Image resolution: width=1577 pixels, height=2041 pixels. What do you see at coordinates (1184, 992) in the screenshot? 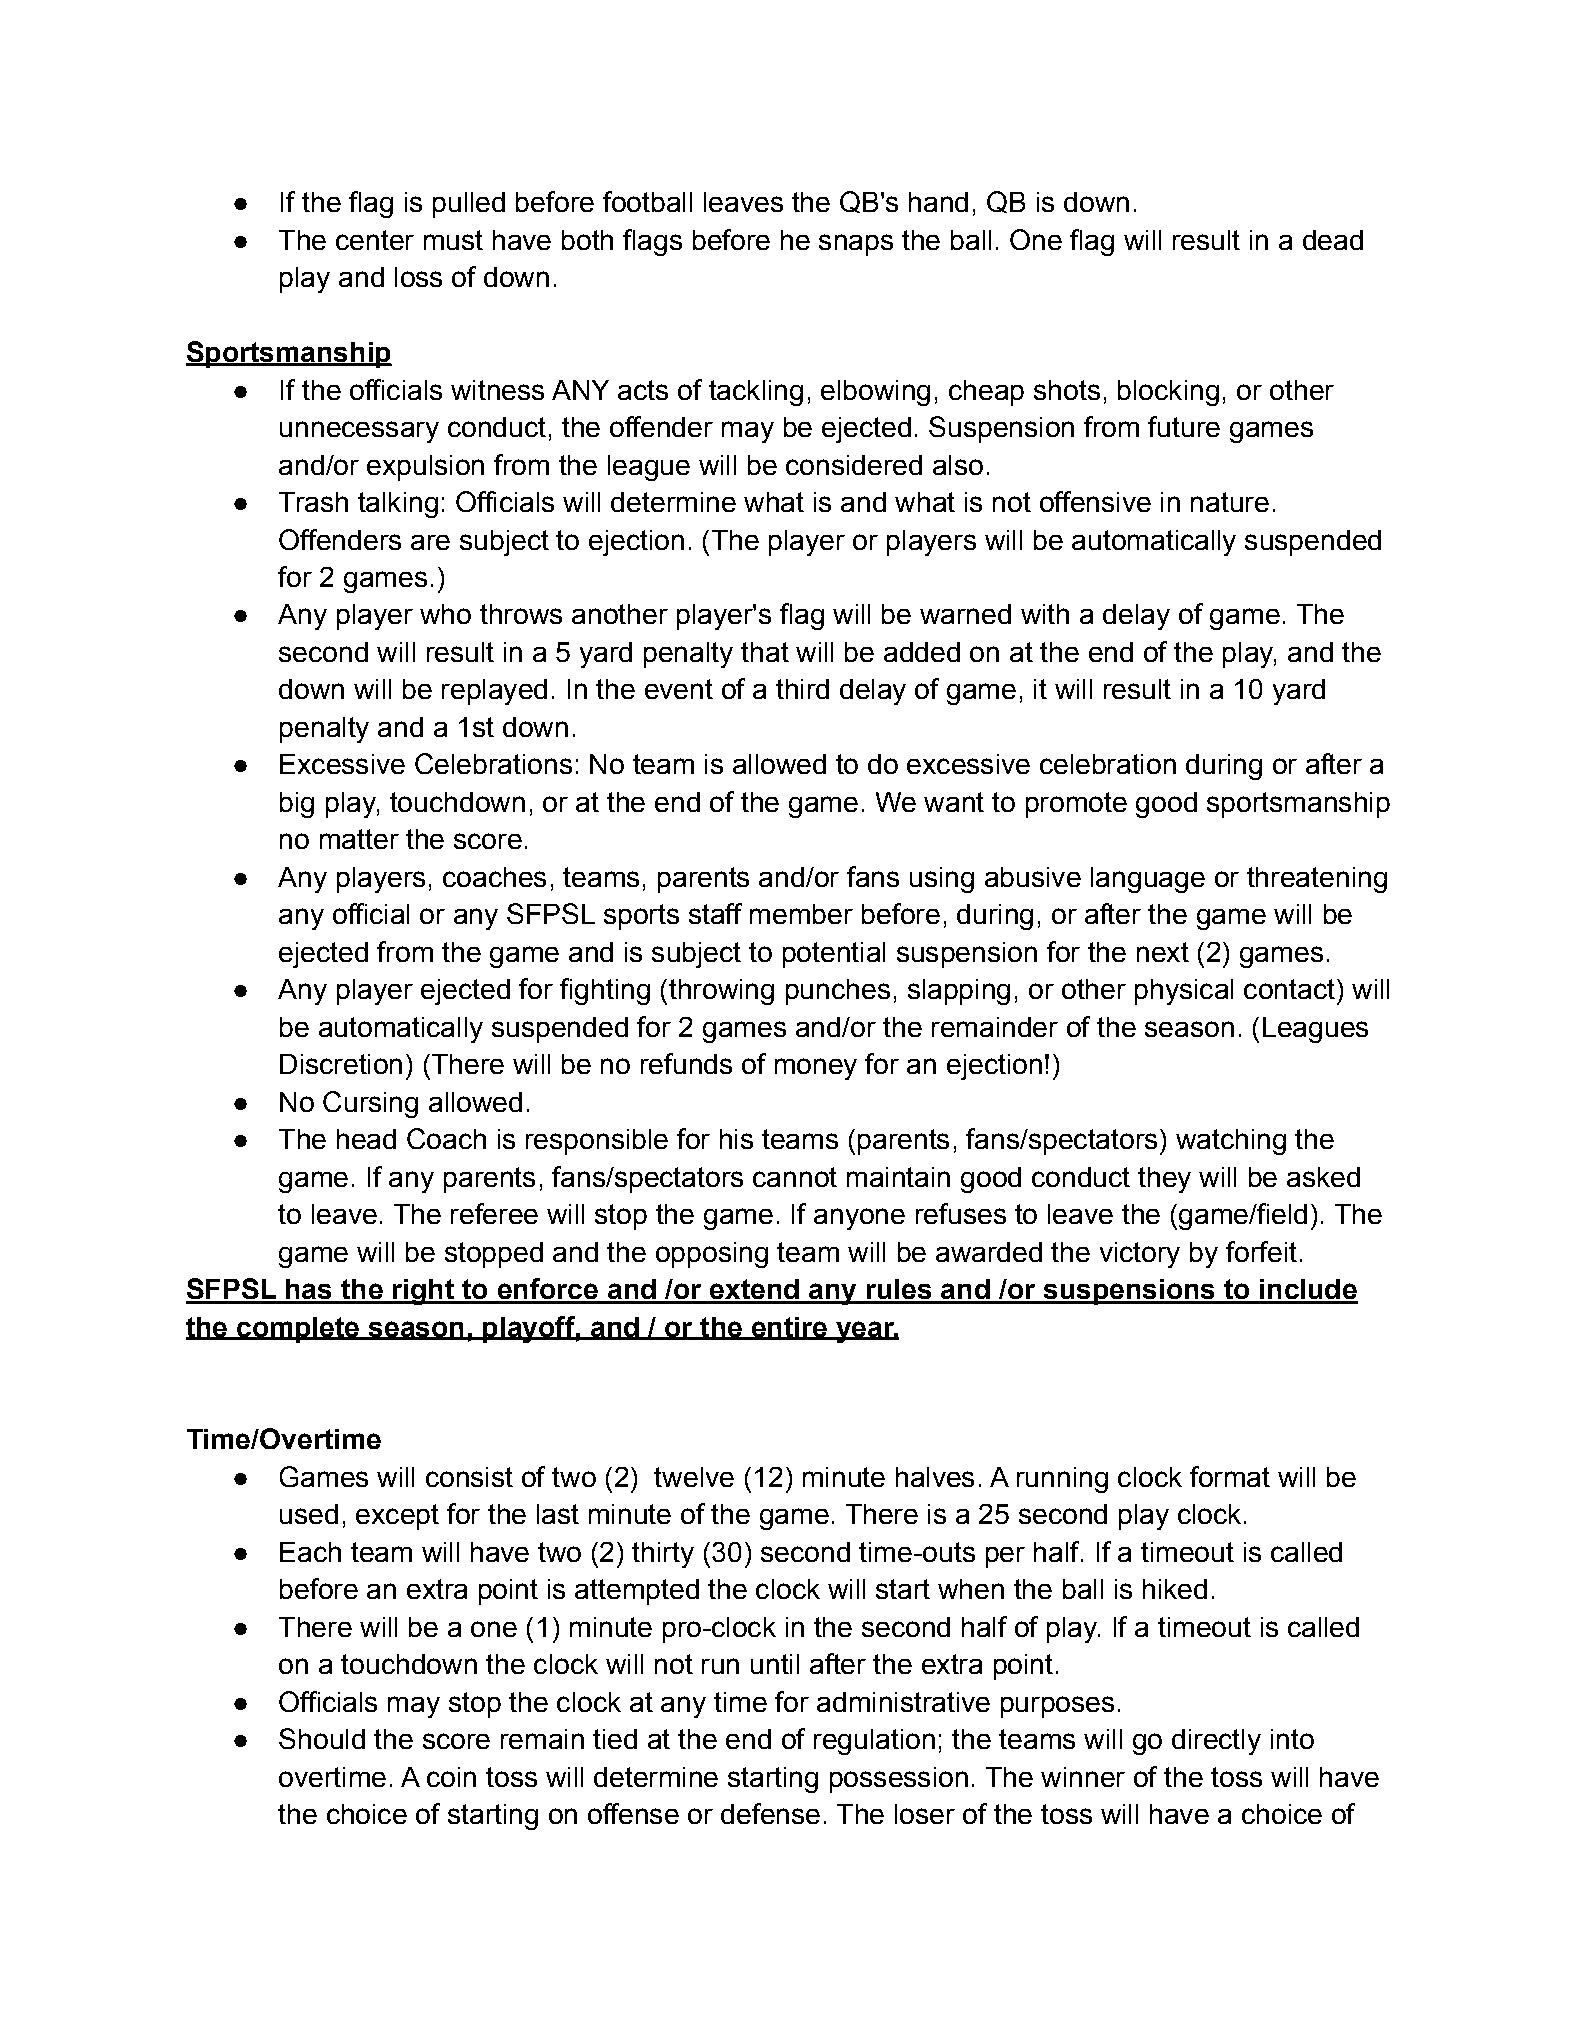
I see `physical` at bounding box center [1184, 992].
